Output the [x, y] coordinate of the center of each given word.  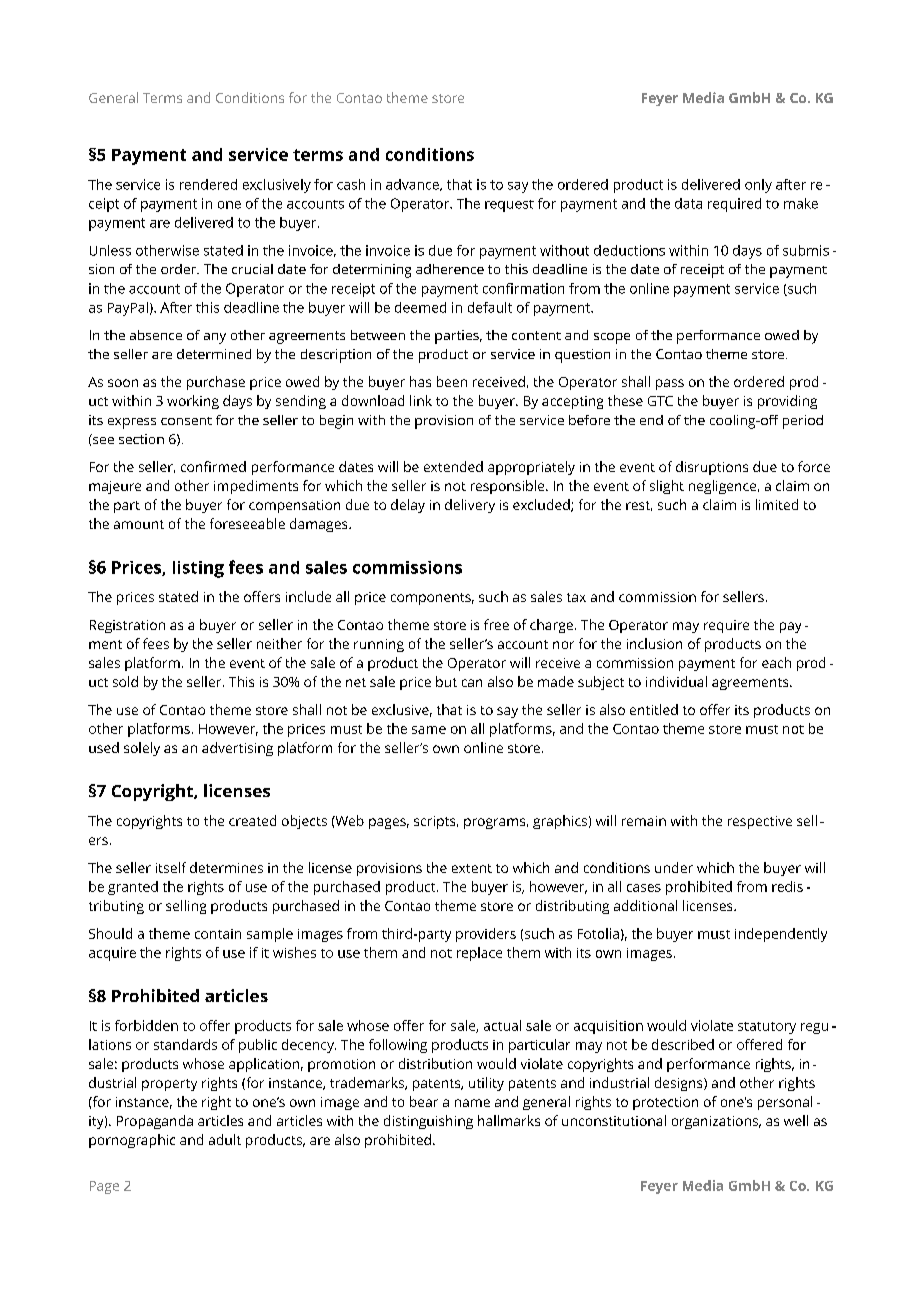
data [688, 203]
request [509, 206]
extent [472, 868]
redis [787, 886]
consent [186, 421]
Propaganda [155, 1122]
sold [125, 681]
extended [453, 466]
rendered [208, 184]
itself [171, 867]
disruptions [712, 468]
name [472, 1103]
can [472, 683]
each [776, 662]
